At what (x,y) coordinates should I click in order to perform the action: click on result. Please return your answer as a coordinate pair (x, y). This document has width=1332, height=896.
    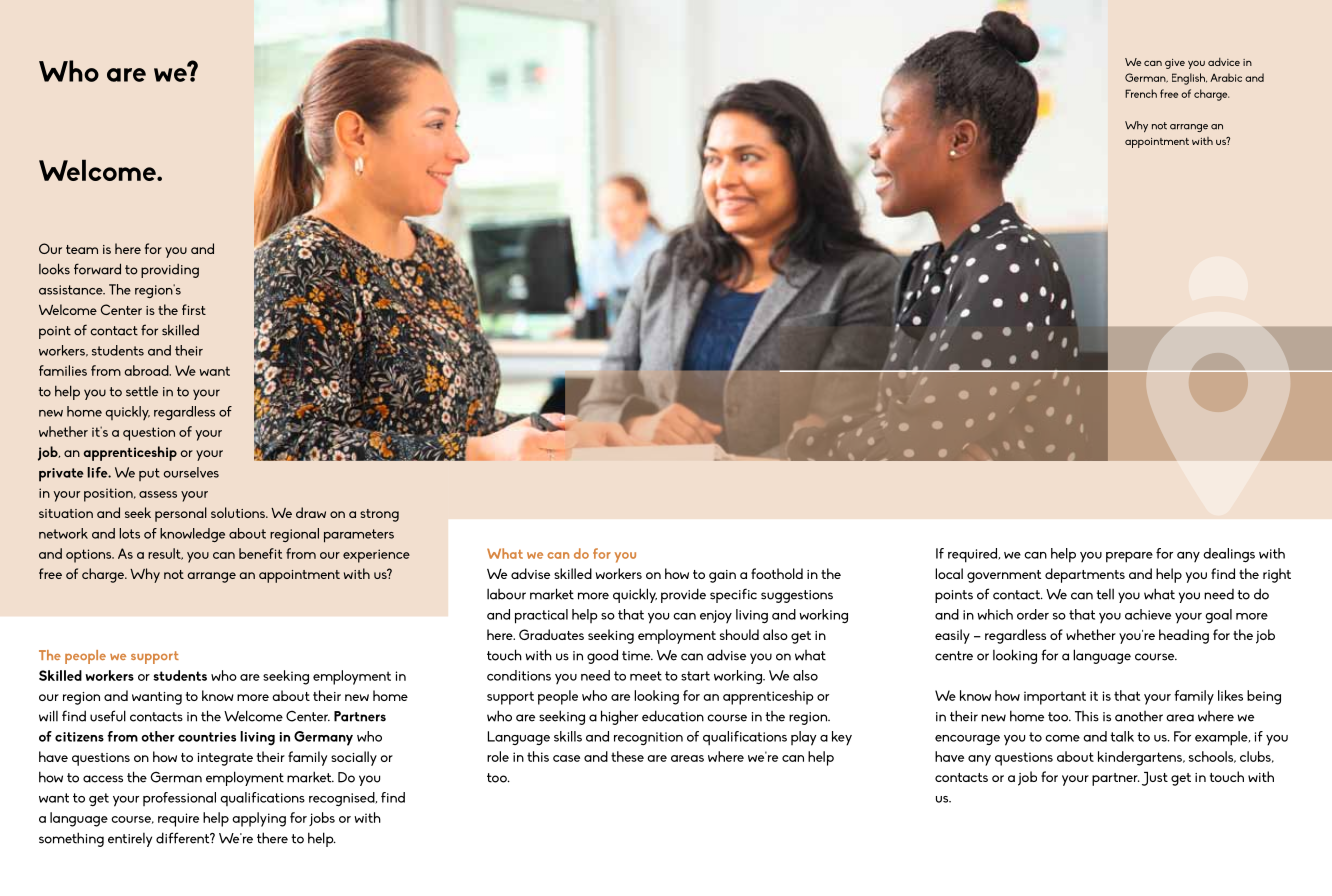
    Looking at the image, I should click on (165, 554).
